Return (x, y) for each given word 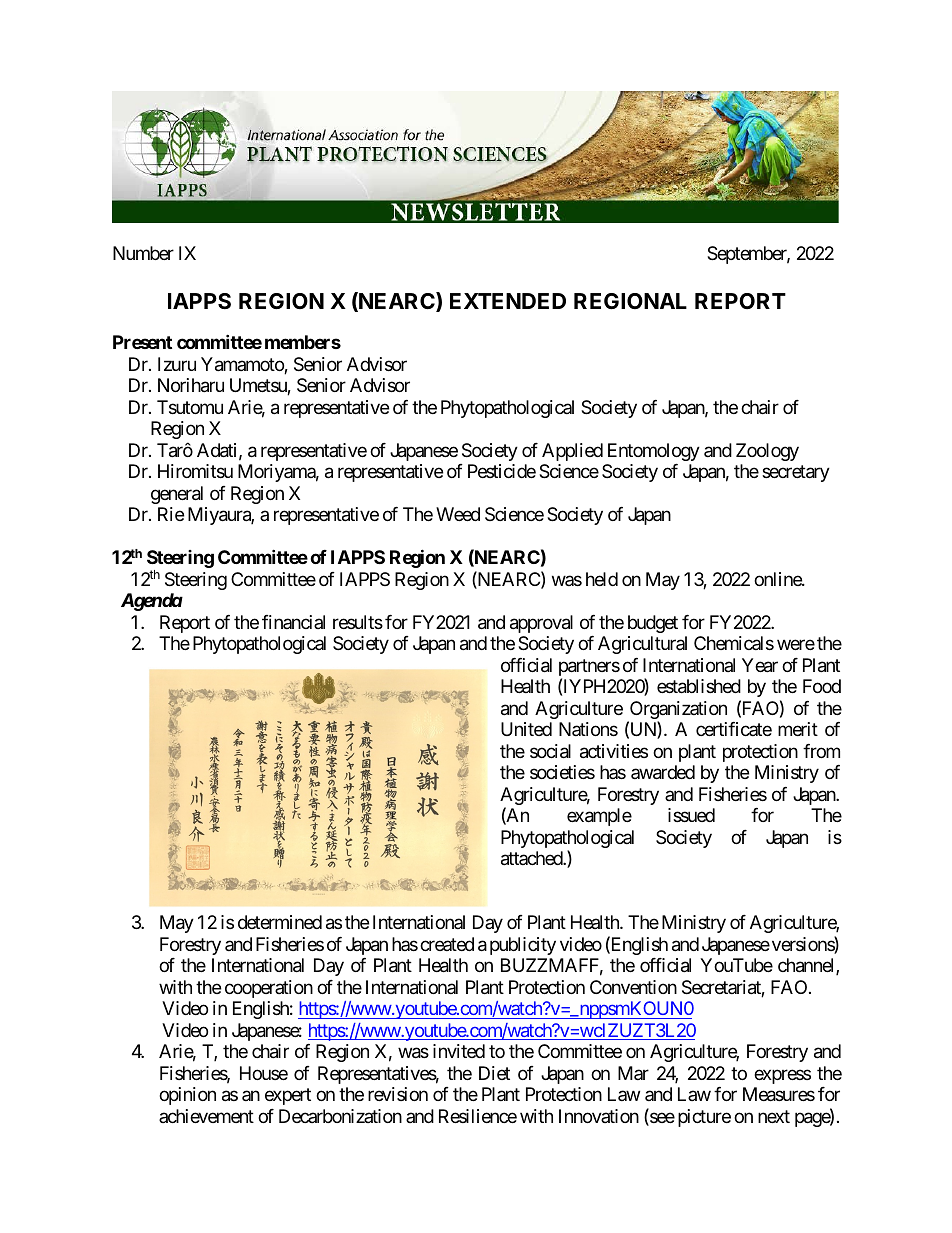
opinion (187, 1096)
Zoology (767, 452)
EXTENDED (508, 301)
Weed (458, 514)
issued (691, 815)
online (778, 579)
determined (280, 922)
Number (143, 253)
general (177, 495)
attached (532, 858)
